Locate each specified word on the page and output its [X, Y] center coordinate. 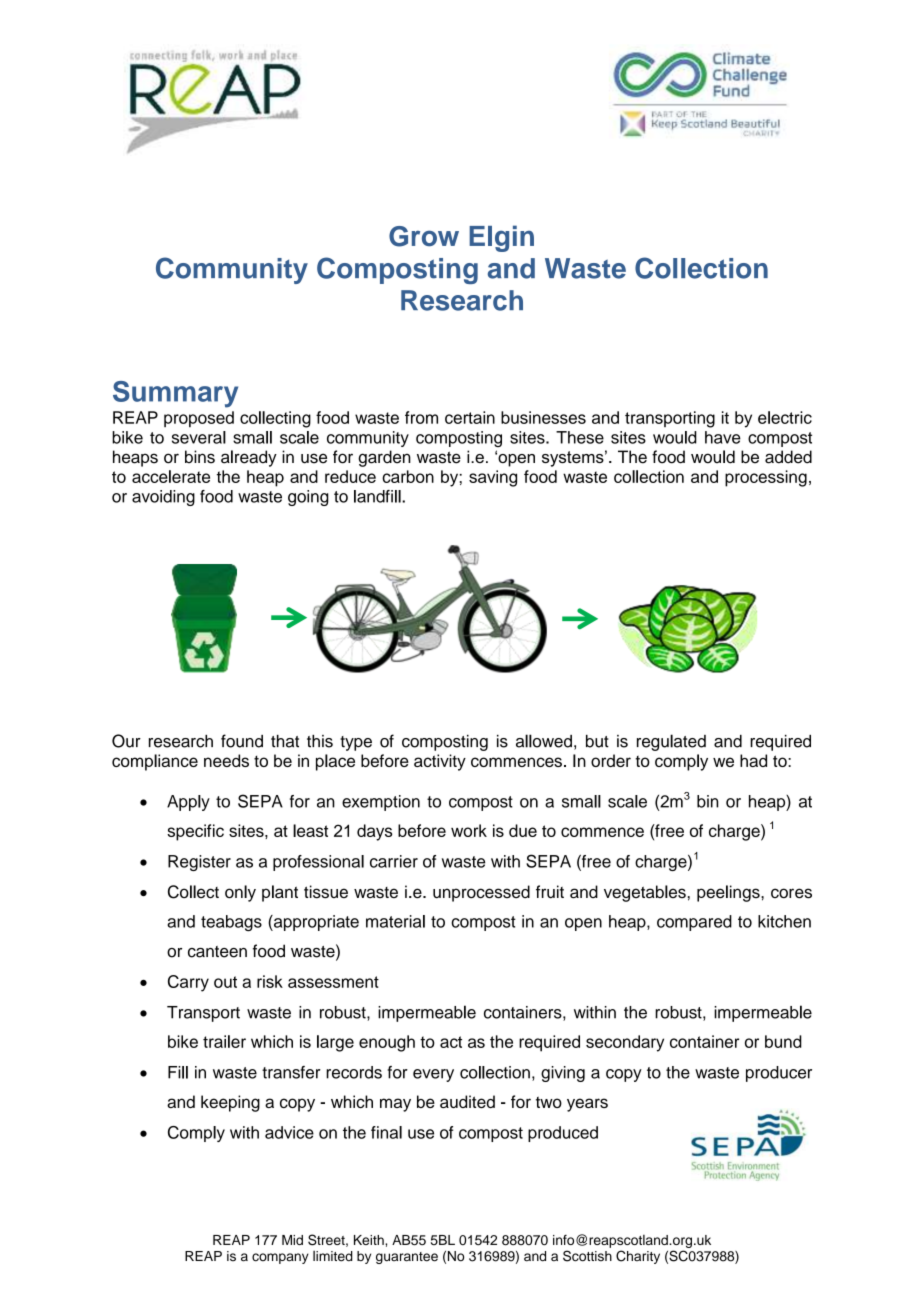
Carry [188, 983]
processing [766, 478]
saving [493, 478]
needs [226, 760]
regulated [671, 742]
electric [785, 417]
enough [387, 1043]
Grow [424, 236]
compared [694, 923]
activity [440, 762]
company [280, 1258]
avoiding [163, 498]
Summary [175, 394]
